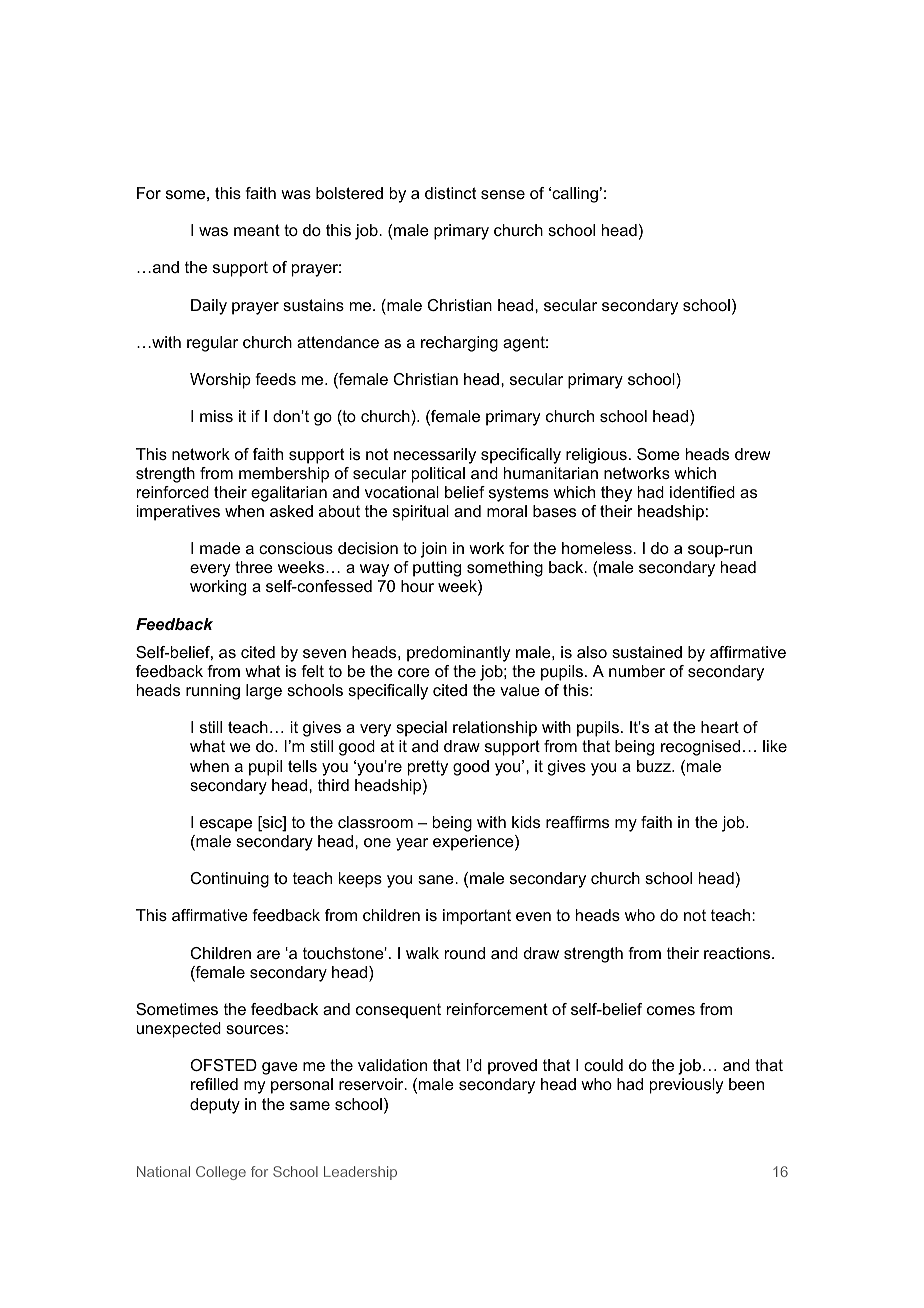 This page has width=924, height=1308. Describe the element at coordinates (257, 230) in the page. I see `meant` at that location.
